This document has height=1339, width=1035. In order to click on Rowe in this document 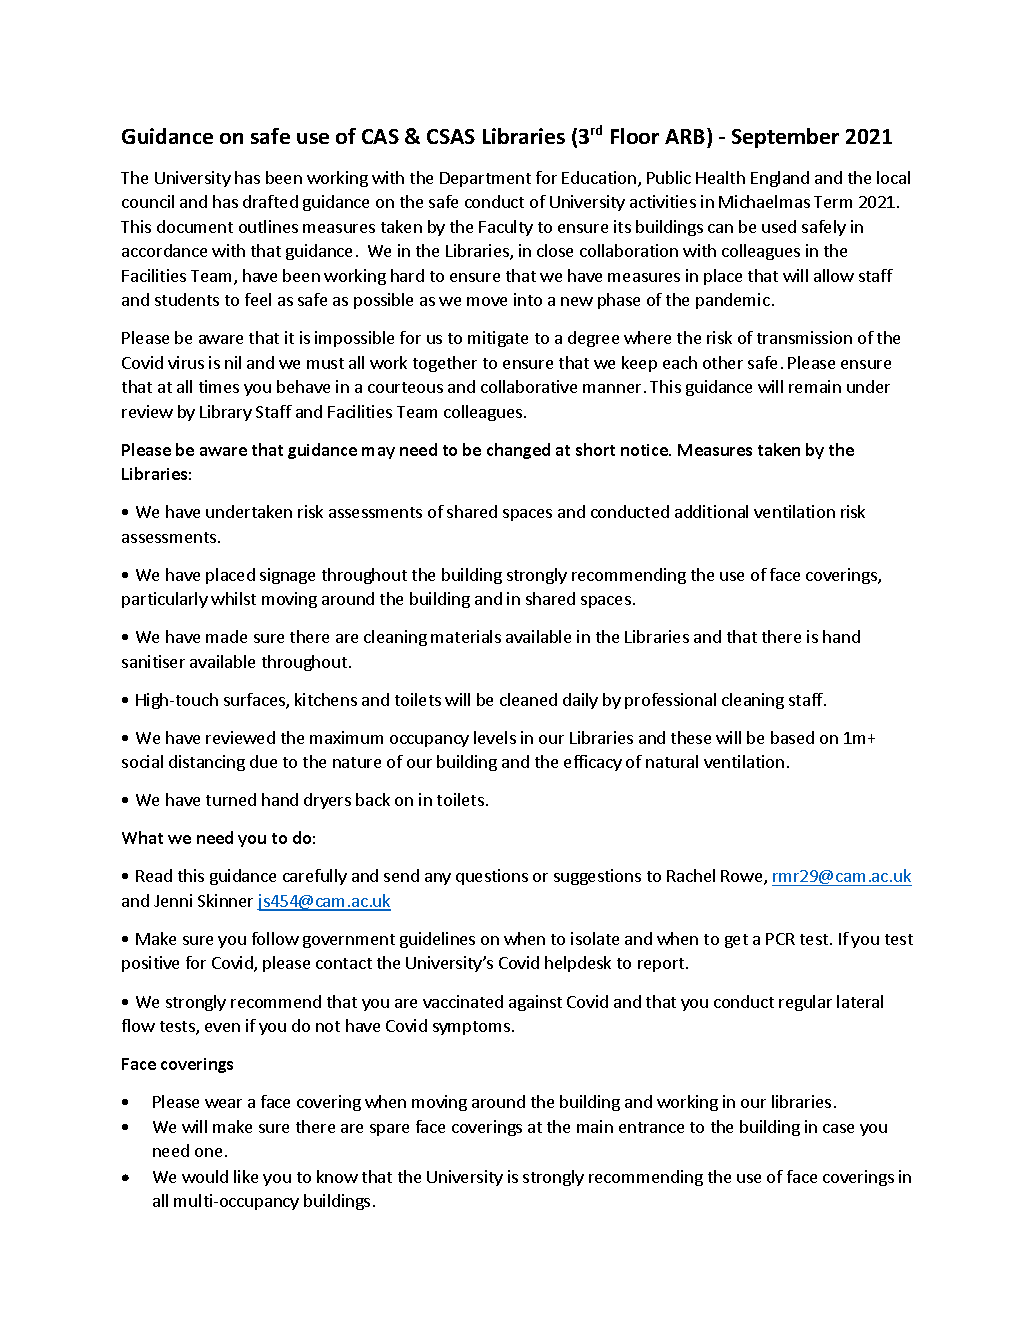, I will do `click(743, 877)`.
